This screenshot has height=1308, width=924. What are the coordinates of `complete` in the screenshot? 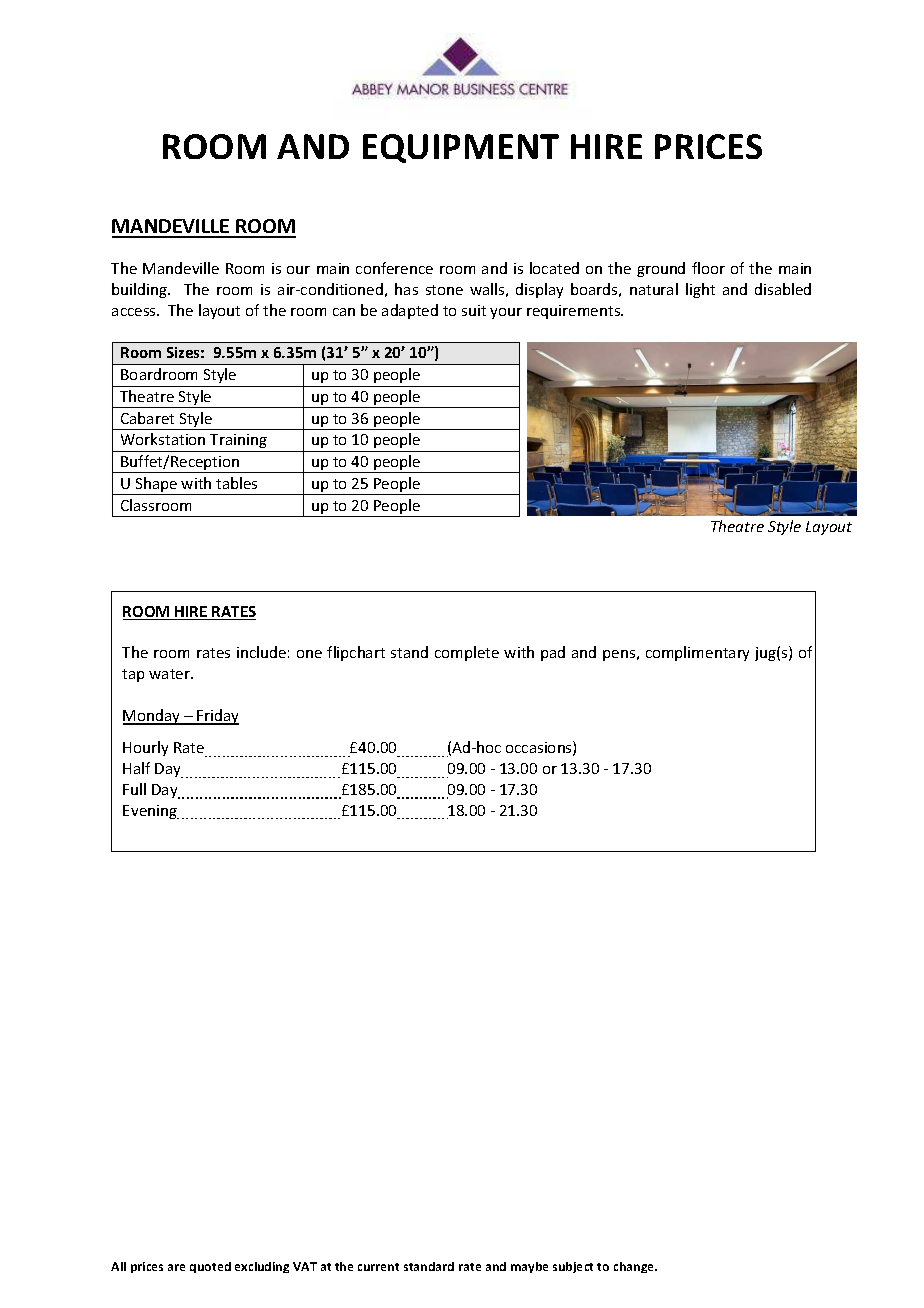 It's located at (467, 653).
